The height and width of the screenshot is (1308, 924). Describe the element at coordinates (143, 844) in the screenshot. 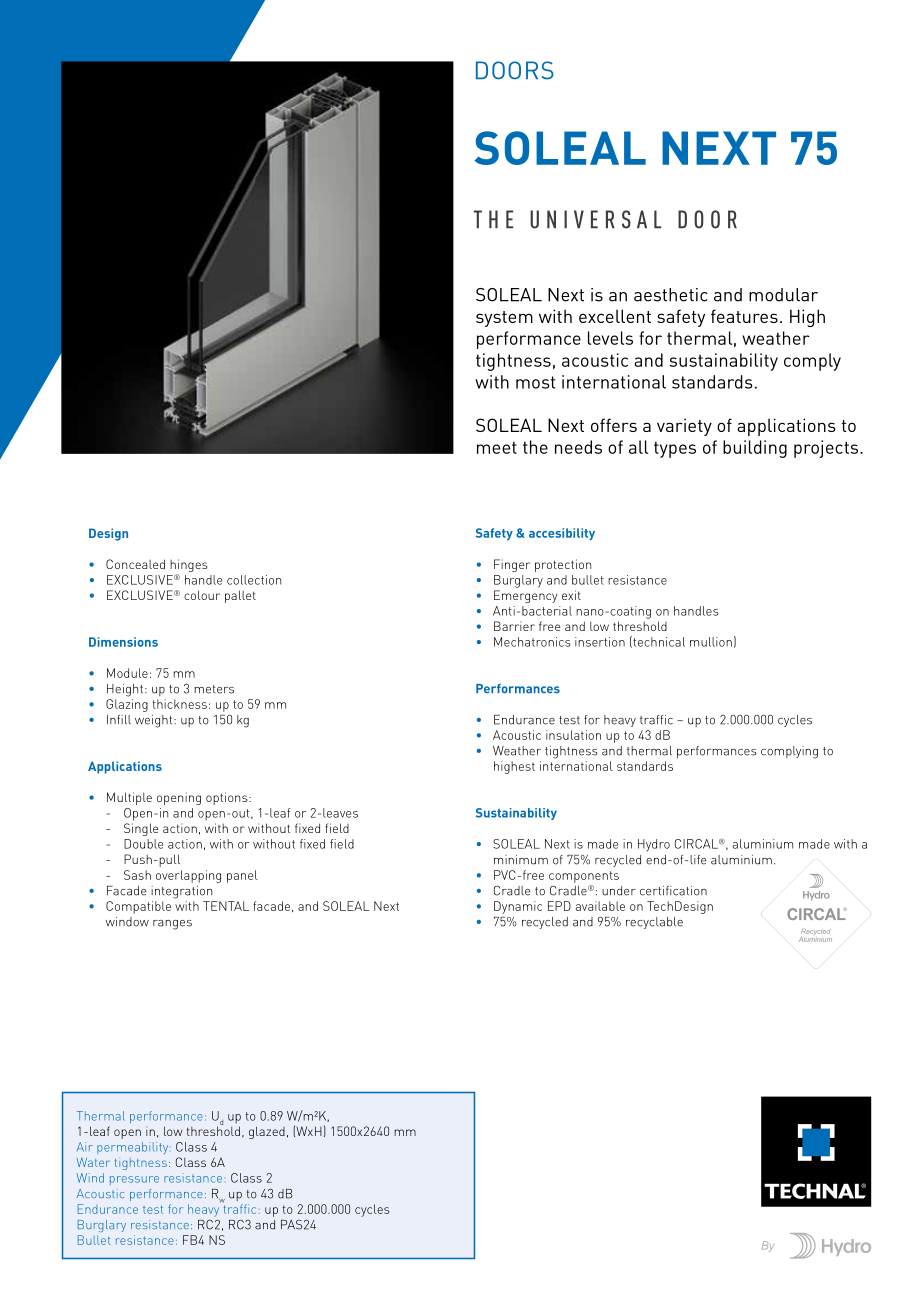

I see `Double` at that location.
